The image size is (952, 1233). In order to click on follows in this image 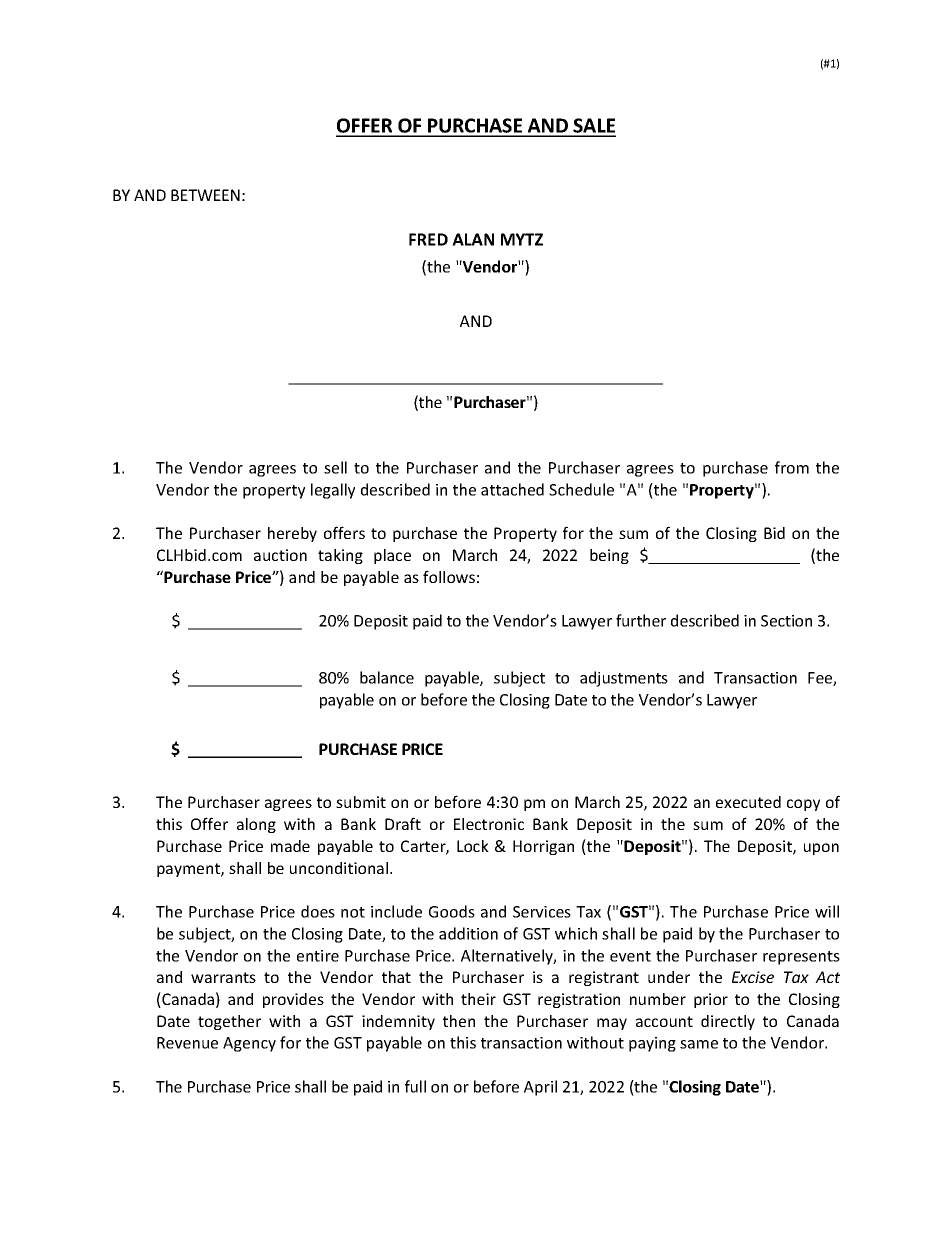, I will do `click(449, 576)`.
